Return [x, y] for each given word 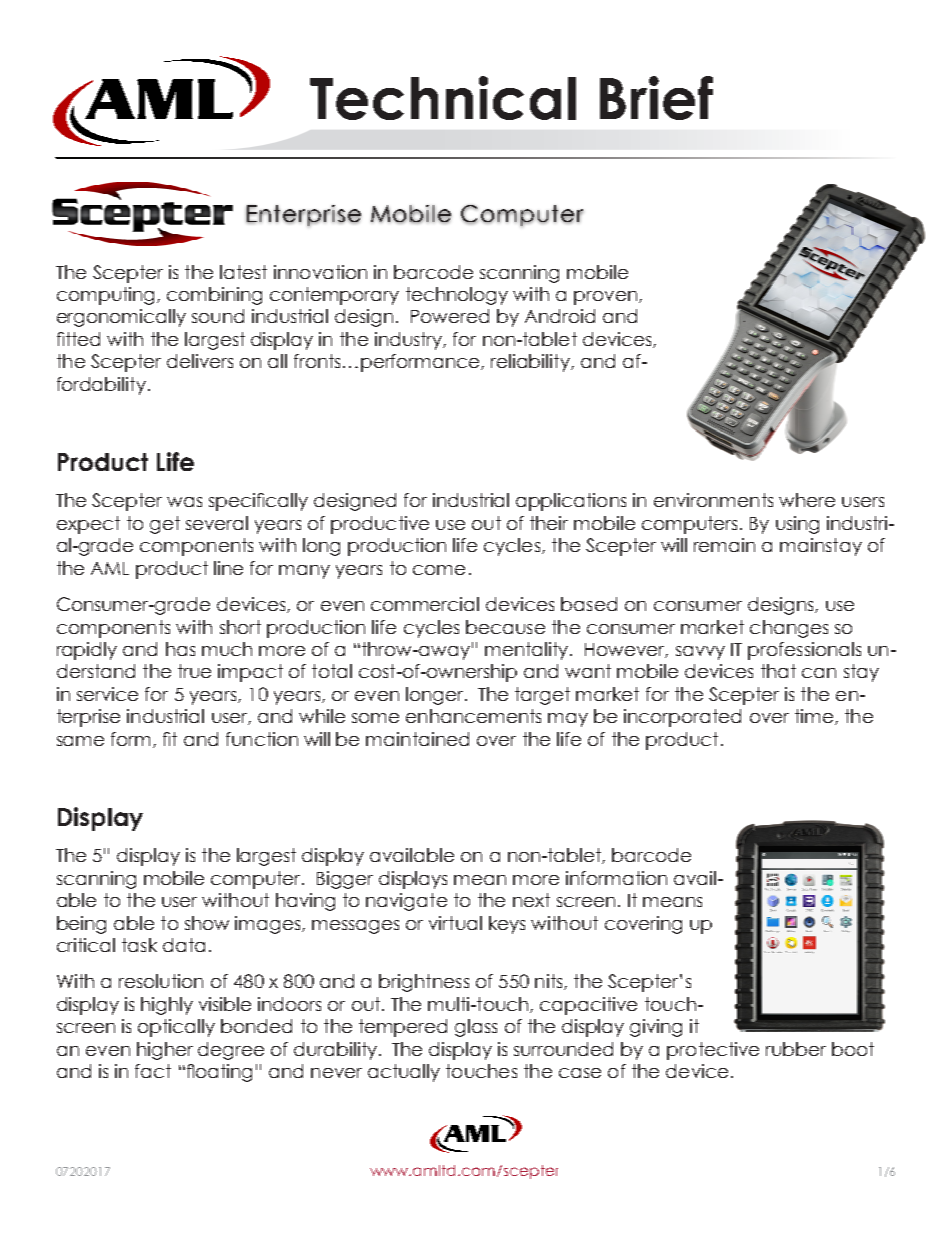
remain [724, 545]
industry [410, 341]
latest [243, 272]
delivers [200, 361]
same [80, 741]
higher [165, 1051]
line [228, 568]
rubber [796, 1049]
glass [476, 1028]
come [439, 570]
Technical [443, 98]
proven [605, 298]
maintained [417, 739]
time [814, 716]
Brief [656, 98]
